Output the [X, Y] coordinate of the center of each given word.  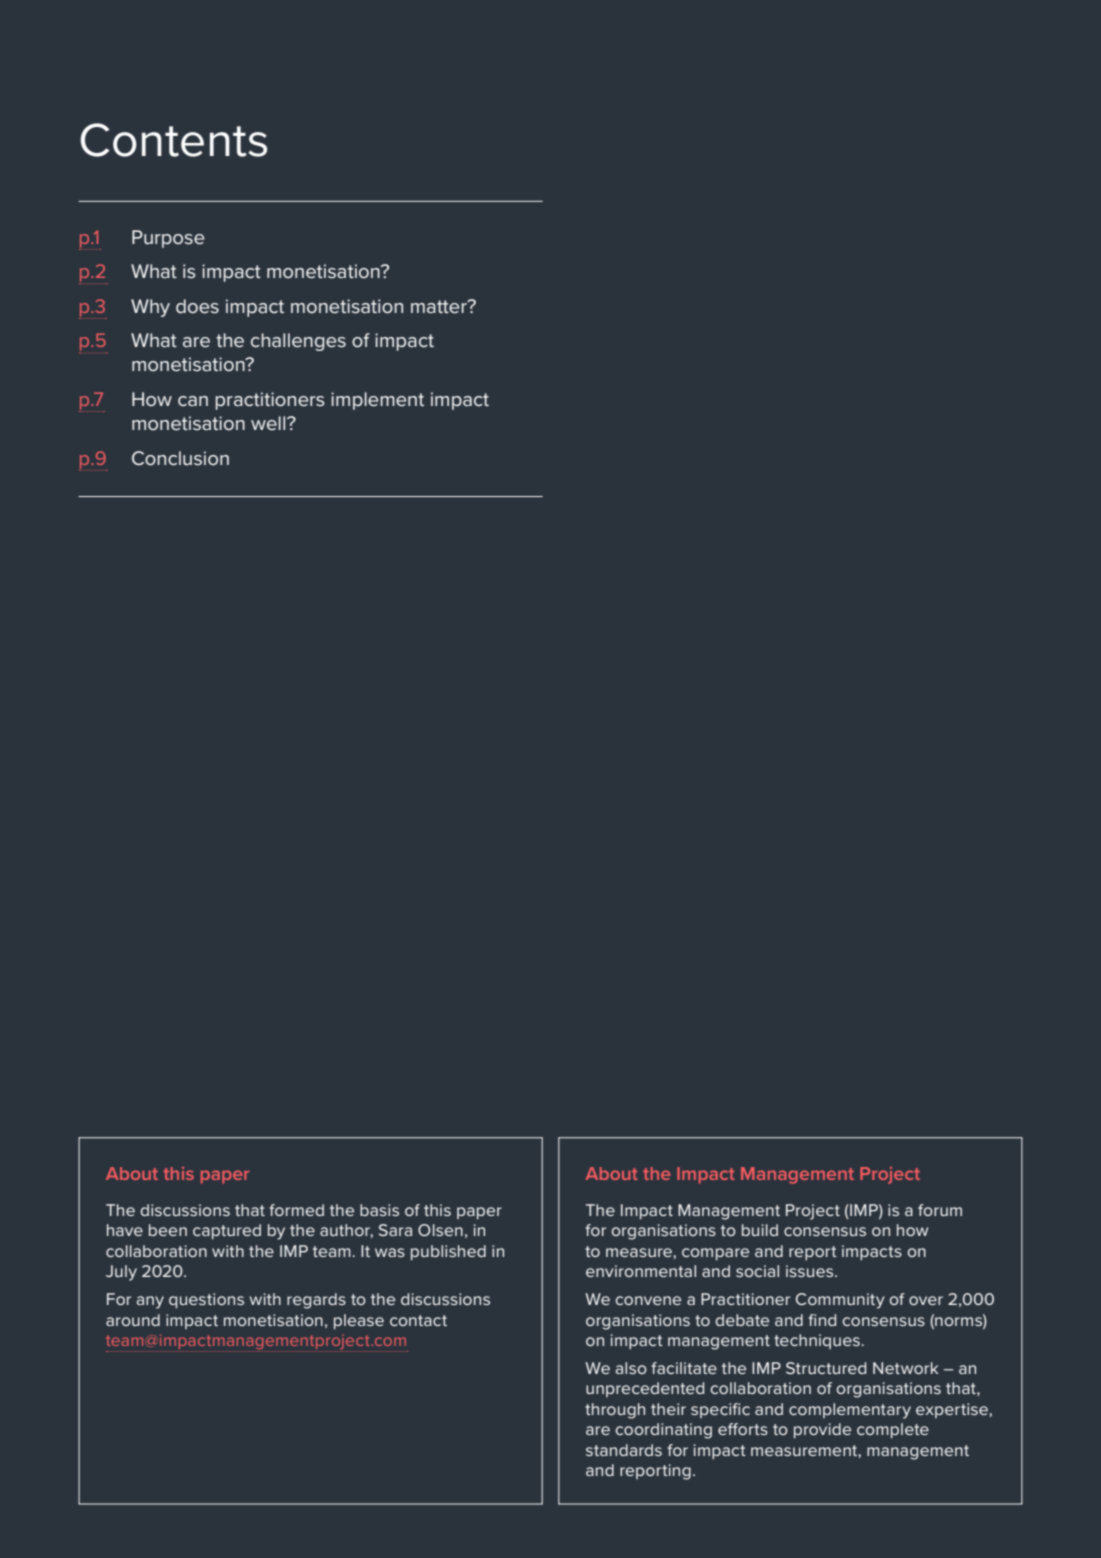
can [193, 401]
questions [206, 1300]
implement [377, 401]
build [760, 1230]
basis [379, 1210]
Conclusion [180, 458]
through [615, 1411]
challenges [298, 342]
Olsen [440, 1230]
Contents [173, 140]
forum [940, 1210]
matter [440, 307]
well [269, 423]
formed [296, 1210]
